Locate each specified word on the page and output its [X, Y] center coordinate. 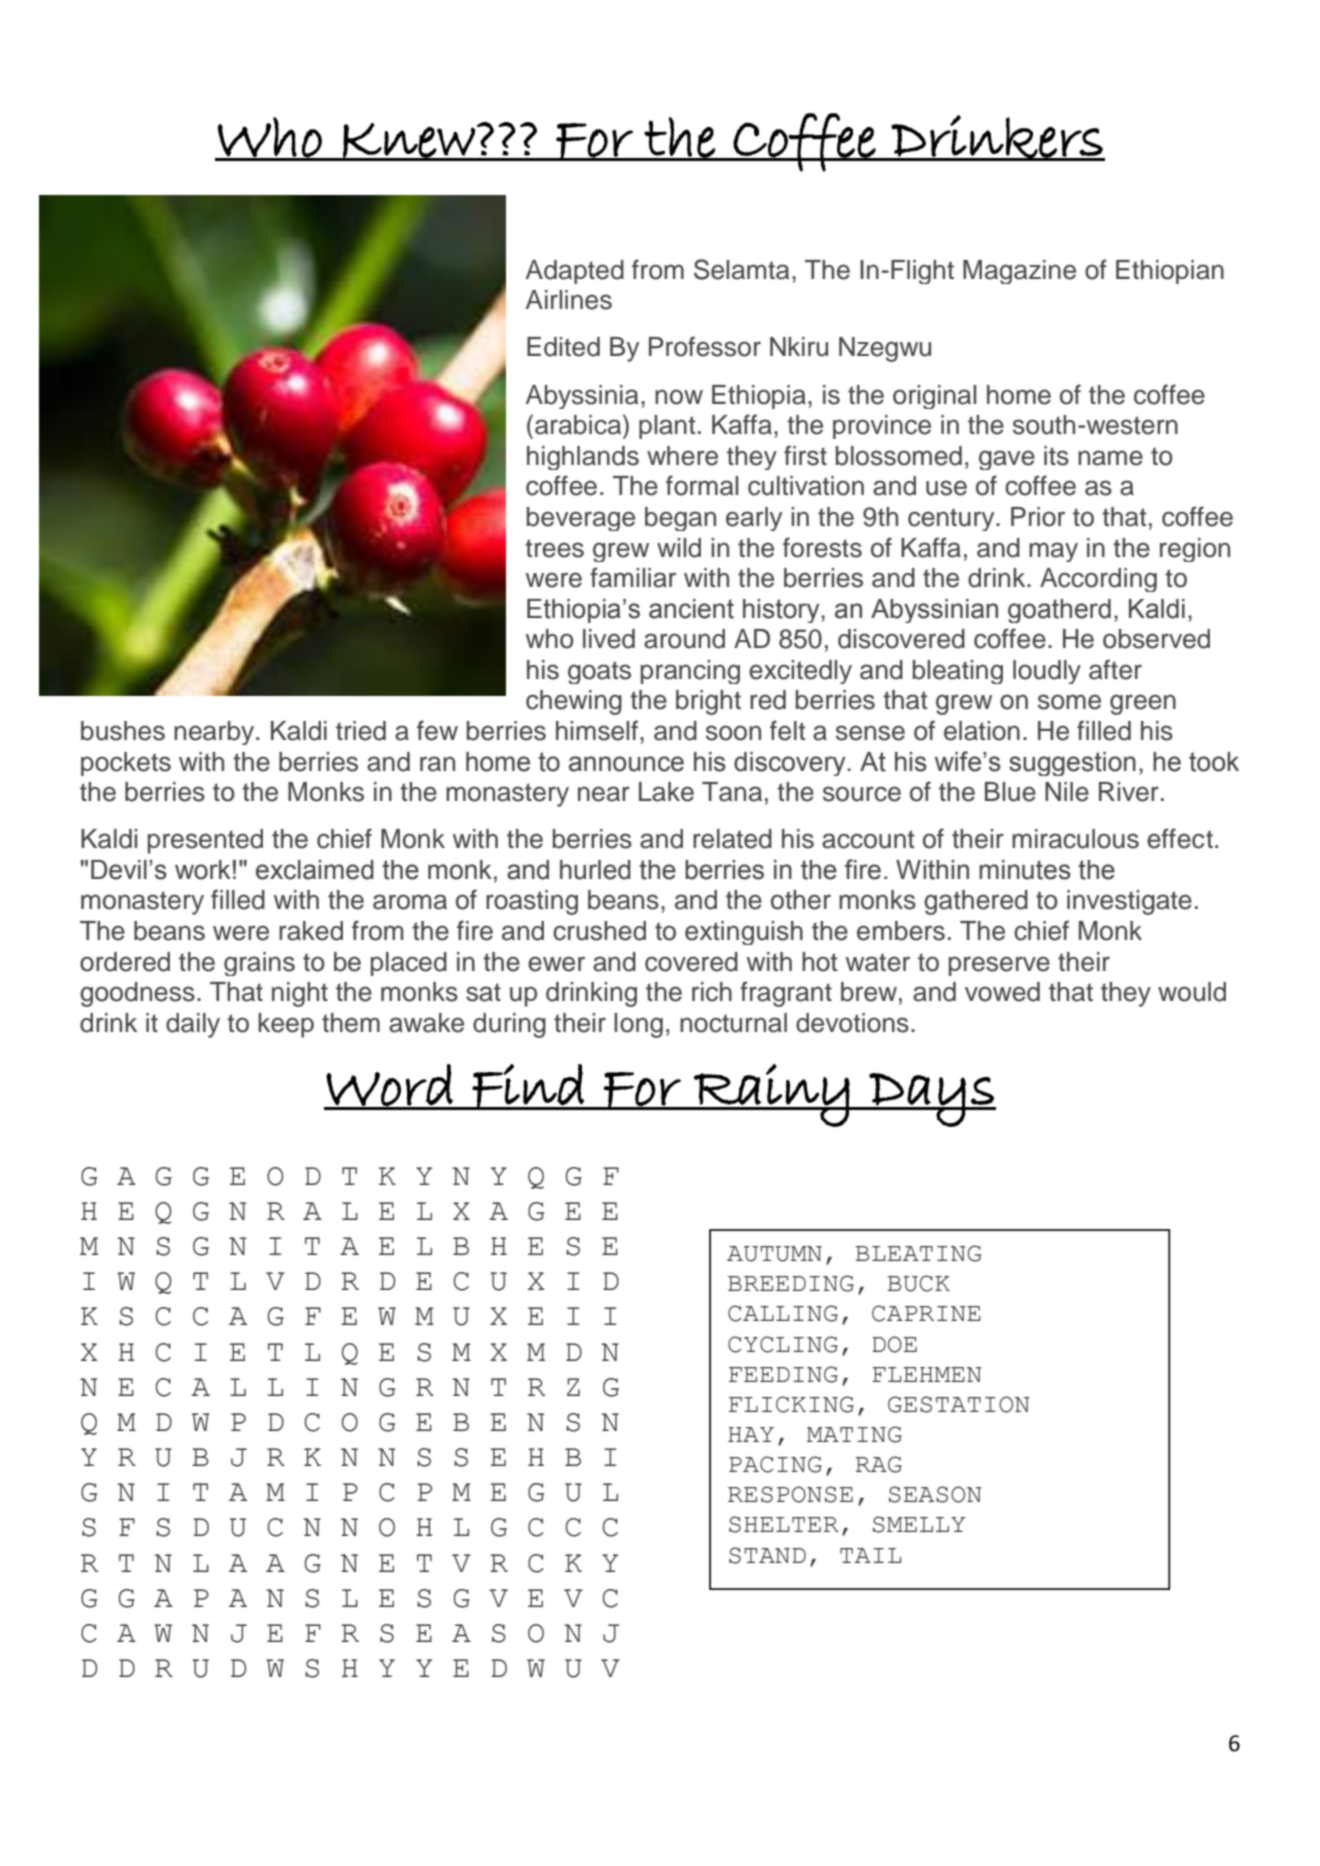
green [1143, 704]
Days [932, 1100]
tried [361, 731]
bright [708, 702]
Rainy [771, 1095]
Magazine [1019, 272]
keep [286, 1025]
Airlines [569, 300]
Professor [705, 346]
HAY [751, 1434]
